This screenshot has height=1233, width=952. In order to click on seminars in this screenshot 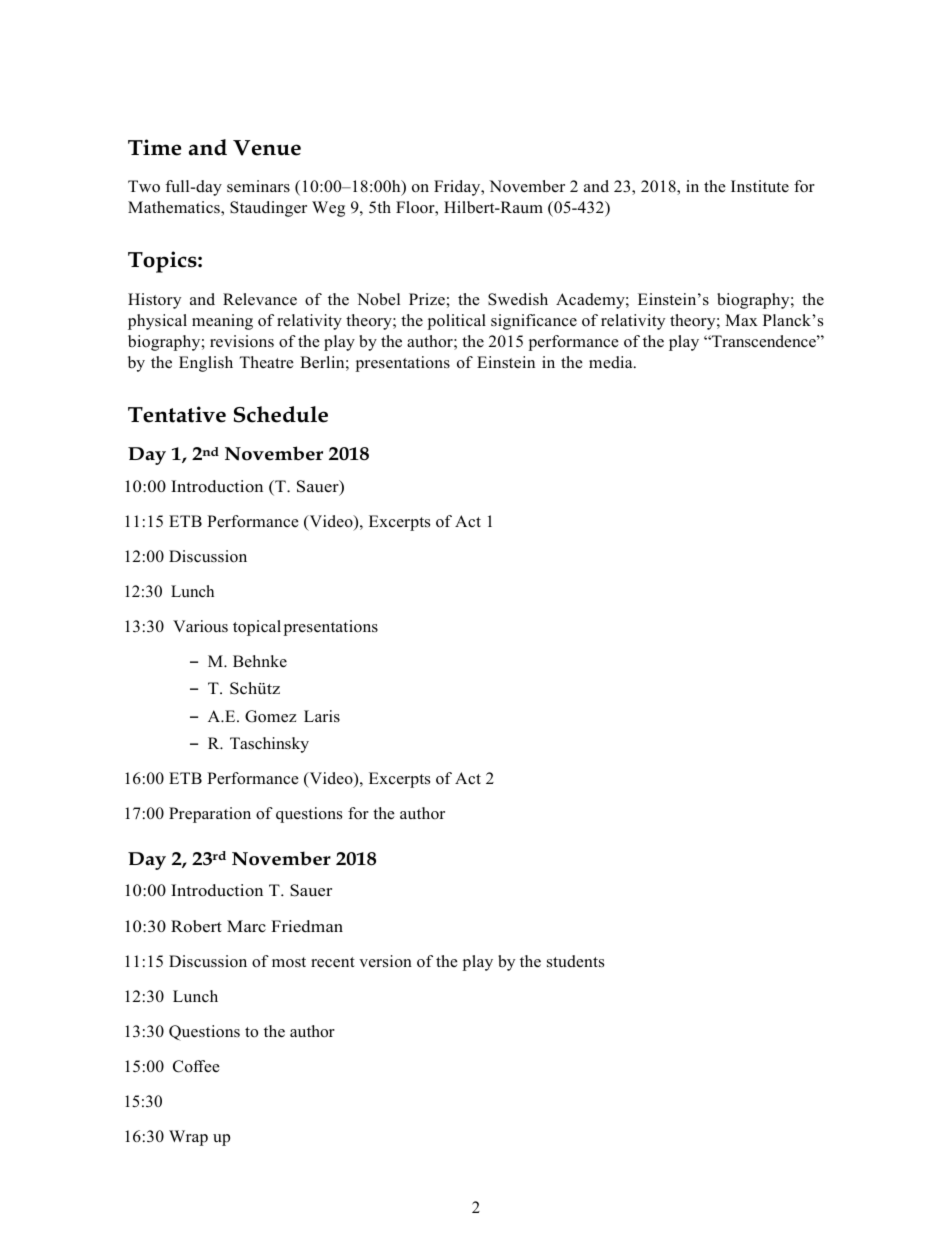, I will do `click(258, 186)`.
